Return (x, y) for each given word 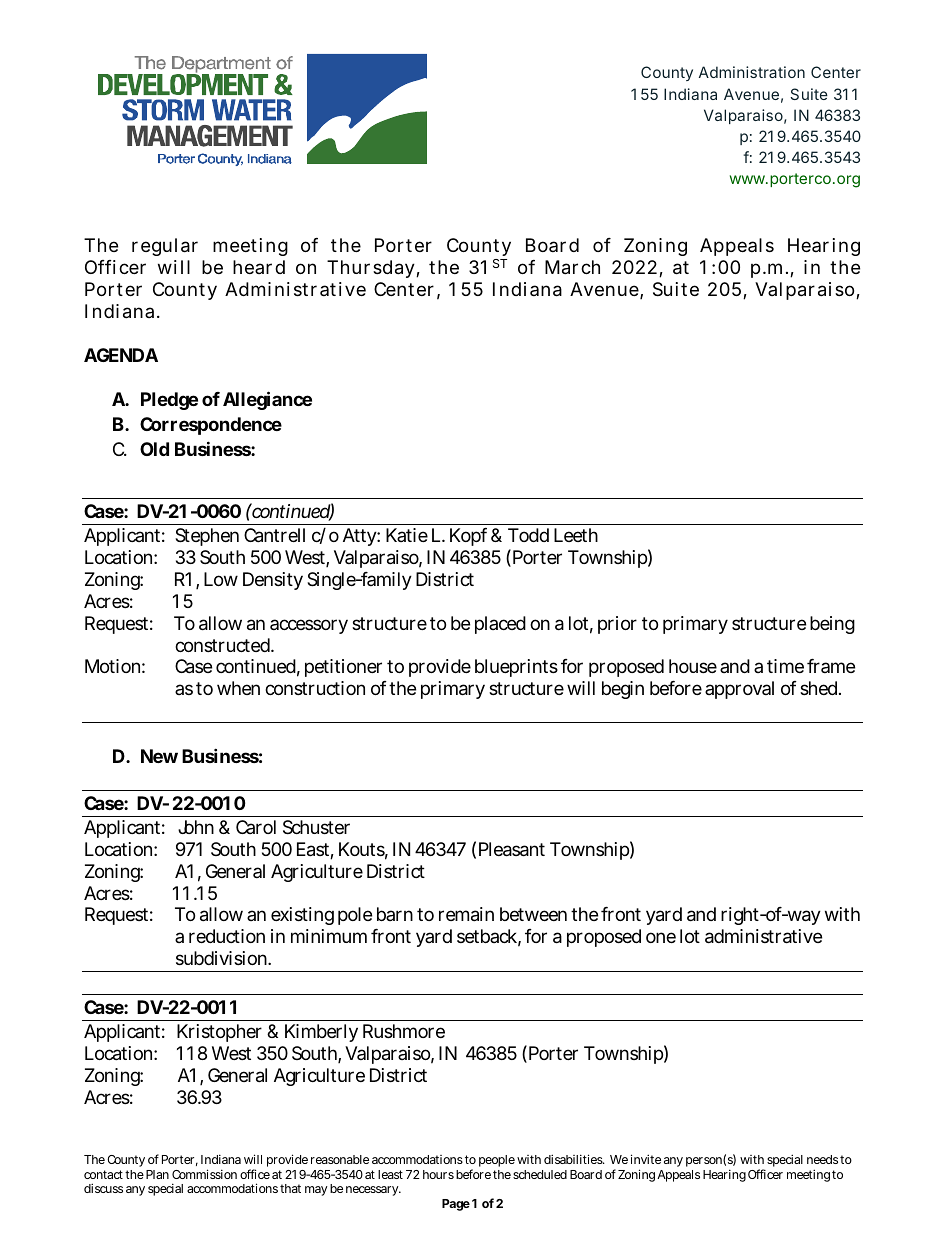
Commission (204, 1174)
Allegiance (267, 400)
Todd (528, 535)
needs (822, 1159)
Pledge (169, 401)
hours (438, 1174)
